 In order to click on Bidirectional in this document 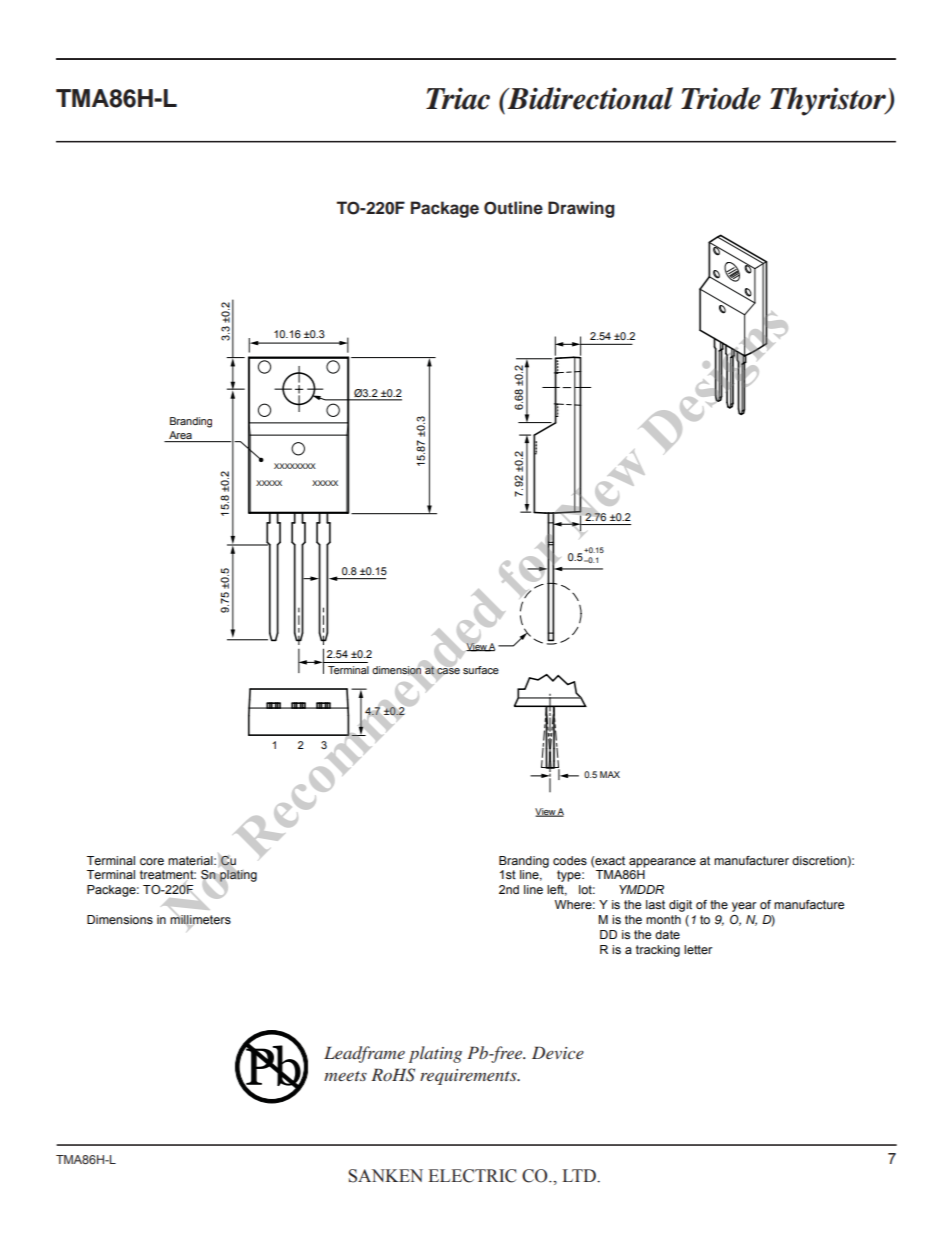, I will do `click(589, 98)`.
